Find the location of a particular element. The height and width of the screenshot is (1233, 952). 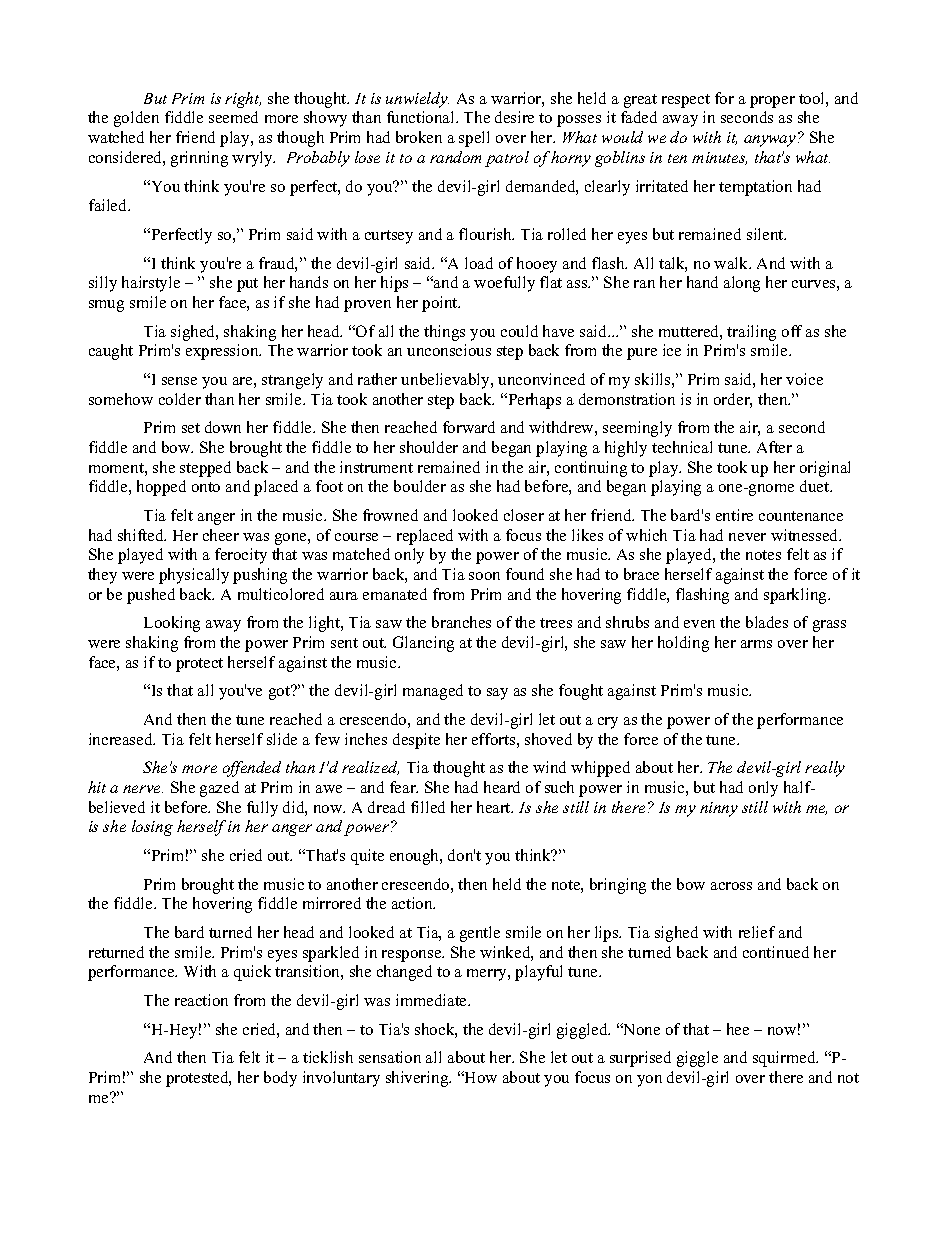

ninny is located at coordinates (719, 809).
